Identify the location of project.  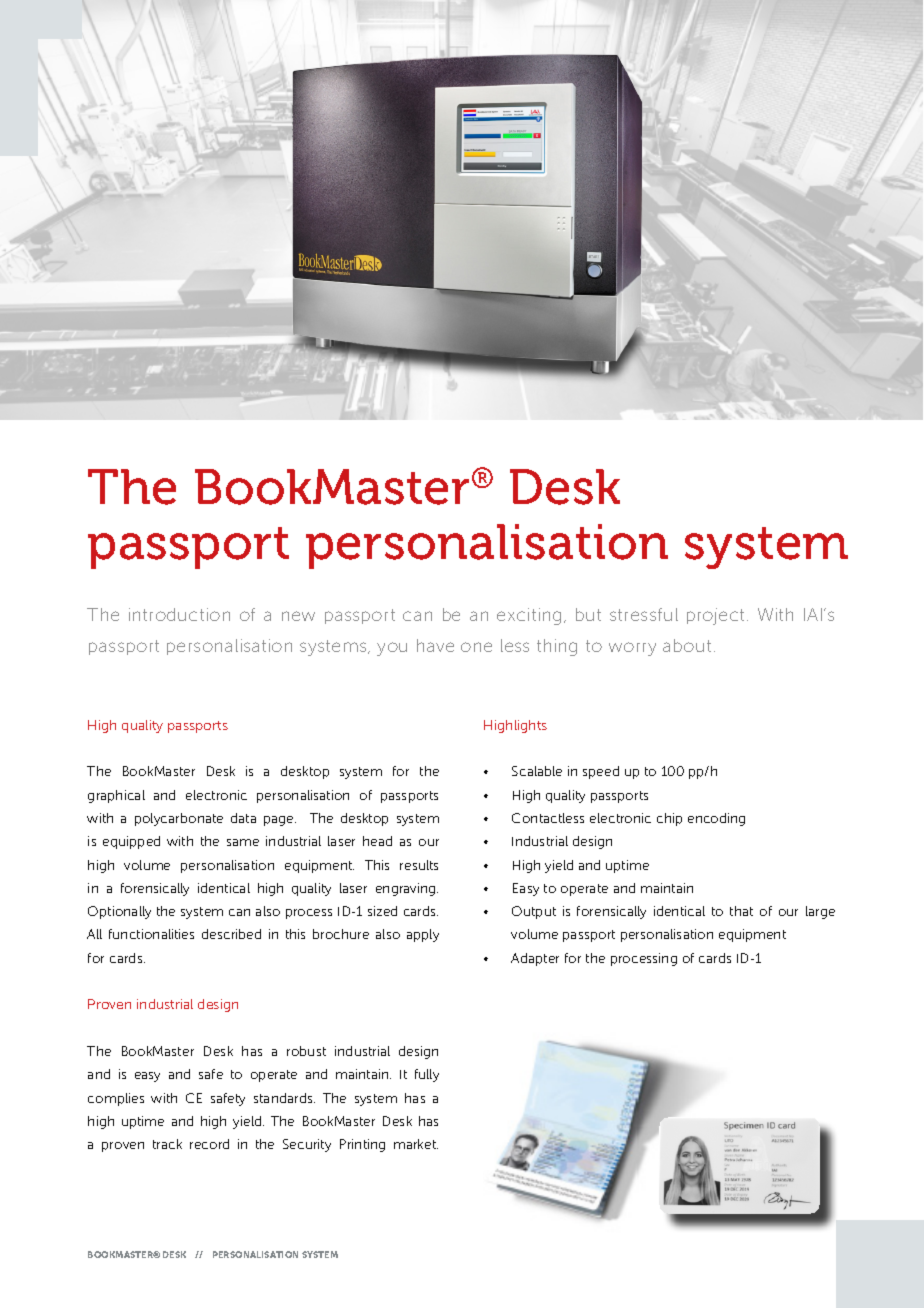
(715, 616).
